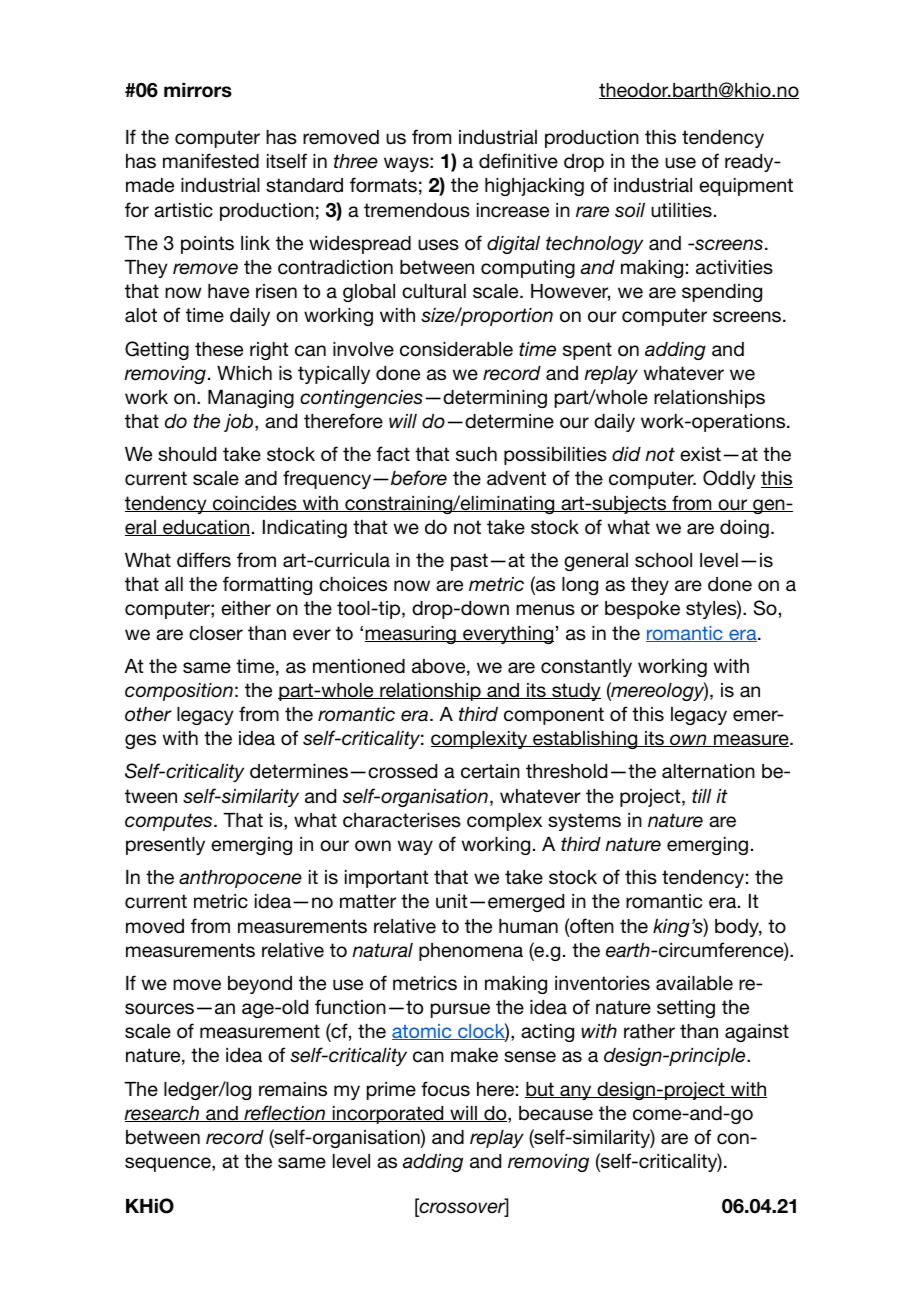  Describe the element at coordinates (456, 349) in the image. I see `considerable` at that location.
